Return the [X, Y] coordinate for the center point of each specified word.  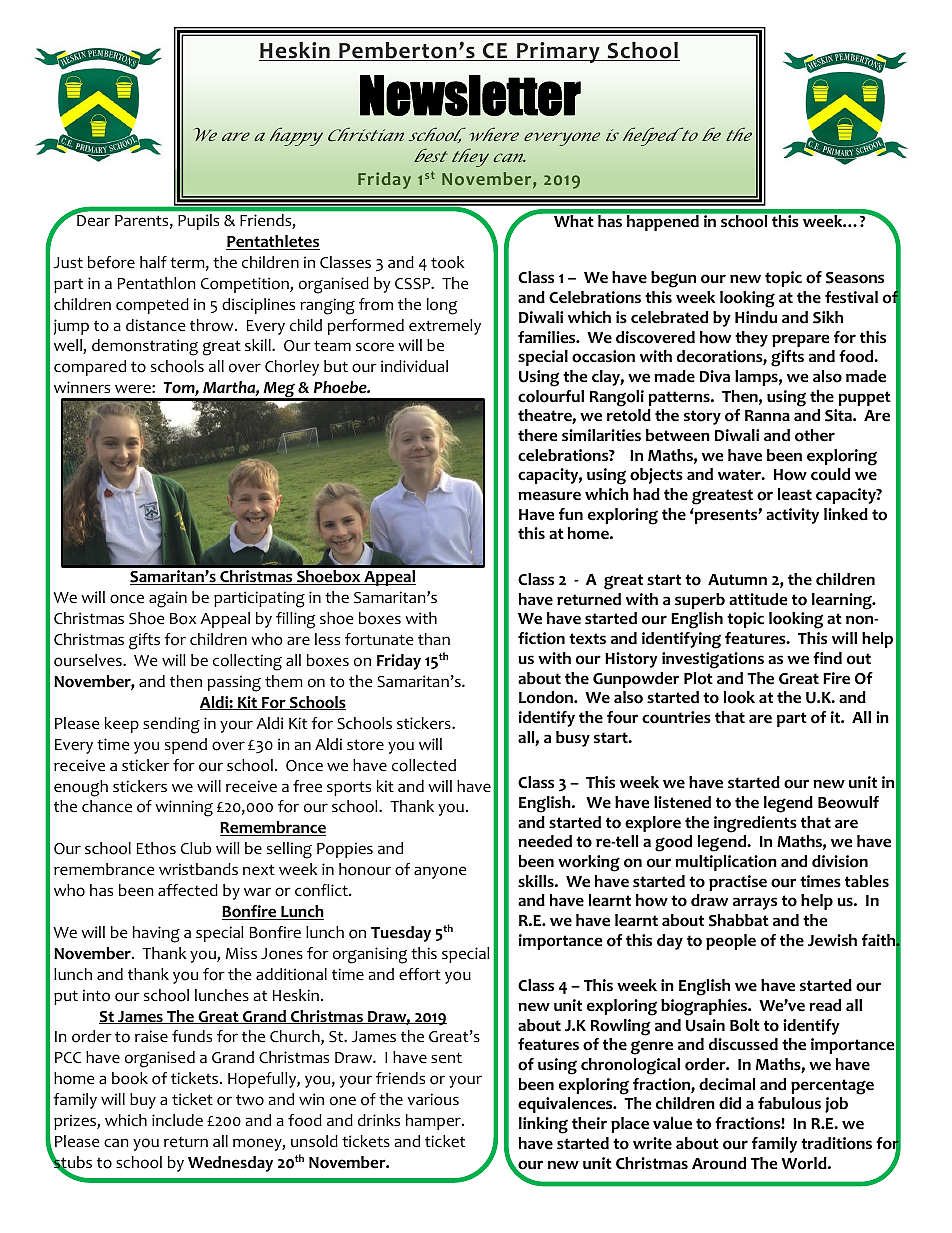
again [168, 599]
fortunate [379, 639]
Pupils [198, 222]
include [177, 1120]
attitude [758, 599]
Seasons [855, 278]
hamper [434, 1122]
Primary [558, 52]
